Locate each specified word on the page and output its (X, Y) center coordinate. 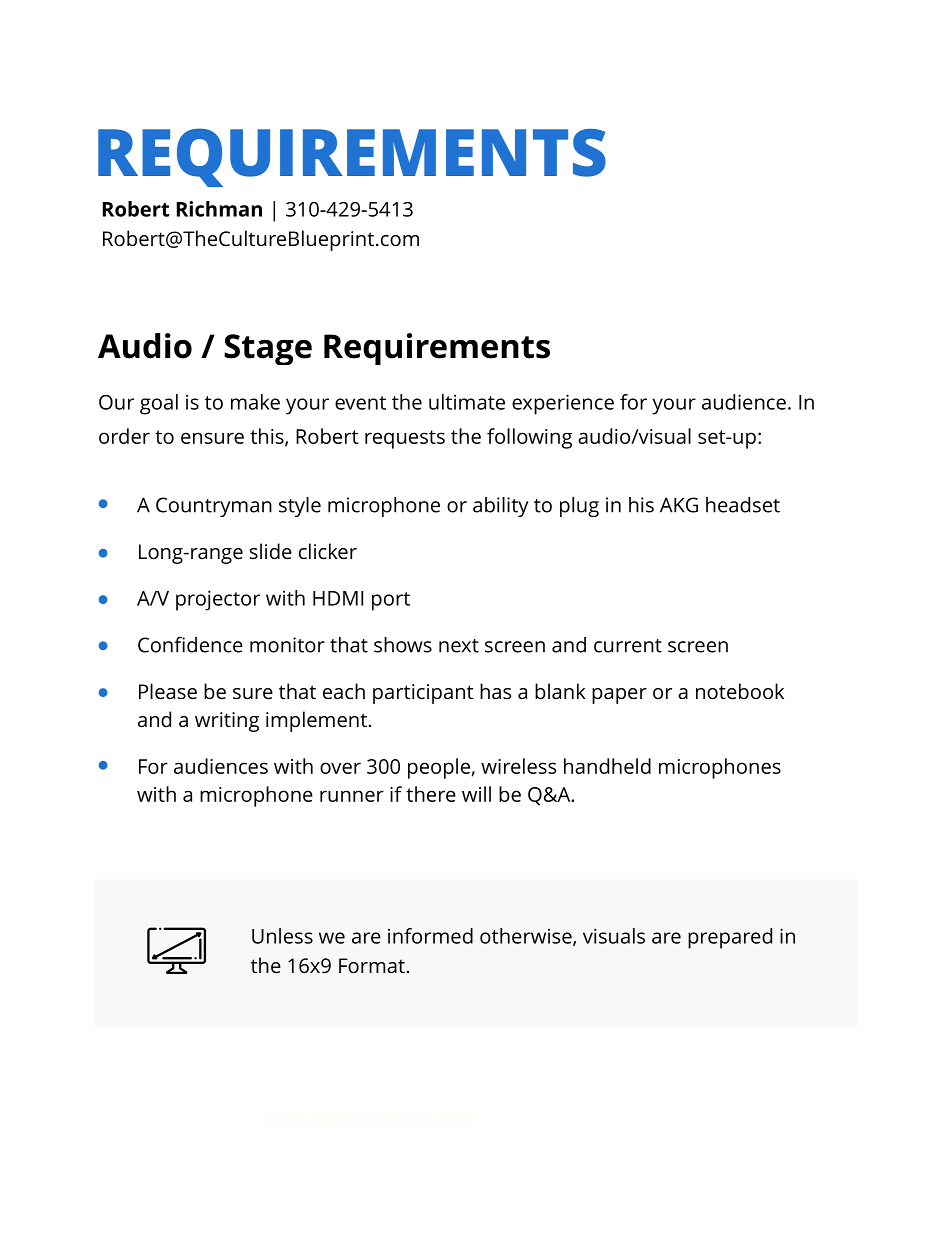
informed (430, 936)
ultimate (467, 402)
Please (168, 691)
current (628, 646)
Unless (282, 936)
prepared (730, 938)
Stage (268, 349)
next (459, 646)
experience (563, 404)
